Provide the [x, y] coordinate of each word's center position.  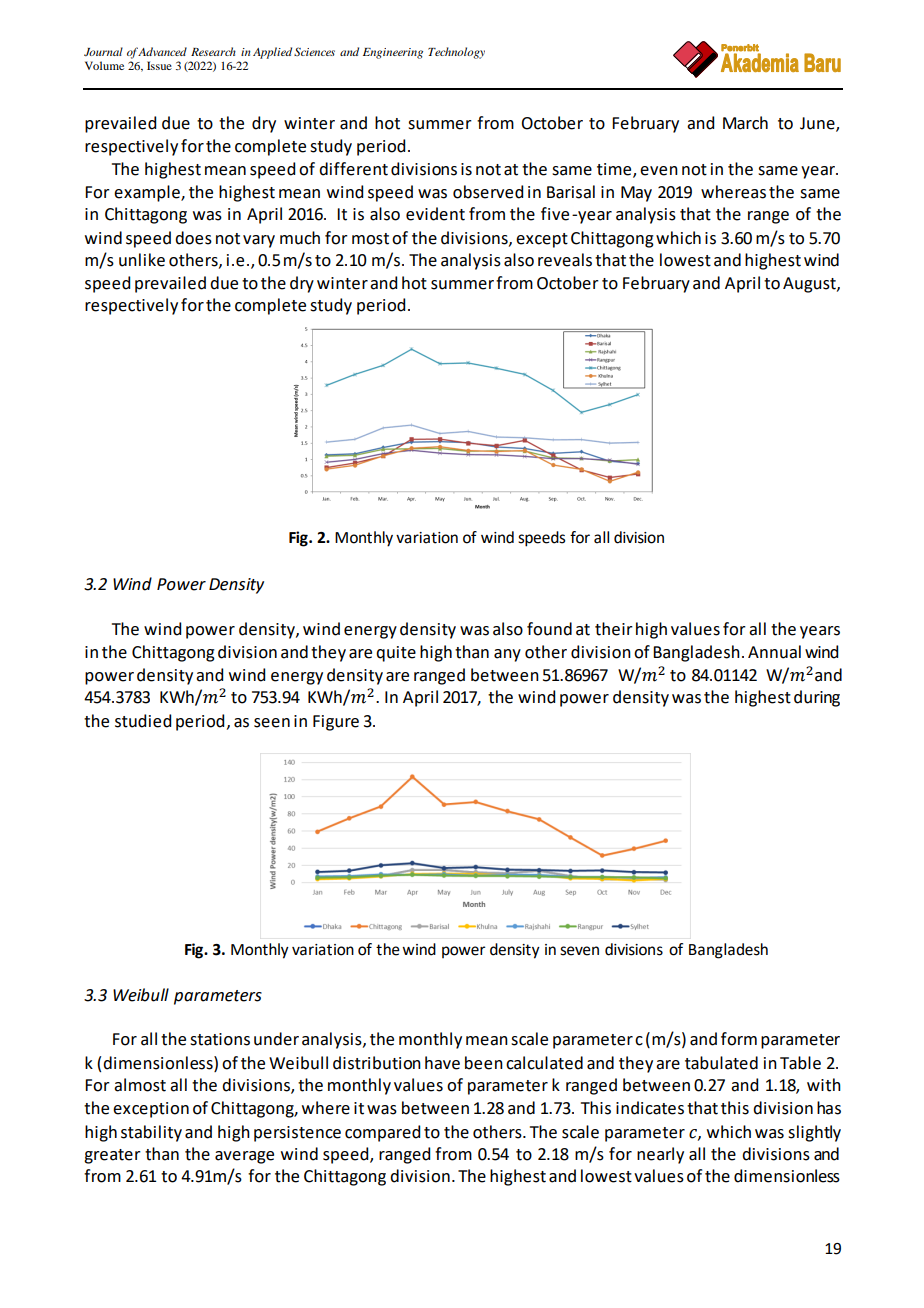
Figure [336, 723]
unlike [142, 260]
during [817, 698]
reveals [565, 260]
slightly [814, 1133]
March [745, 123]
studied [143, 721]
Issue [159, 65]
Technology [456, 53]
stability [151, 1133]
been [484, 1063]
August [810, 285]
